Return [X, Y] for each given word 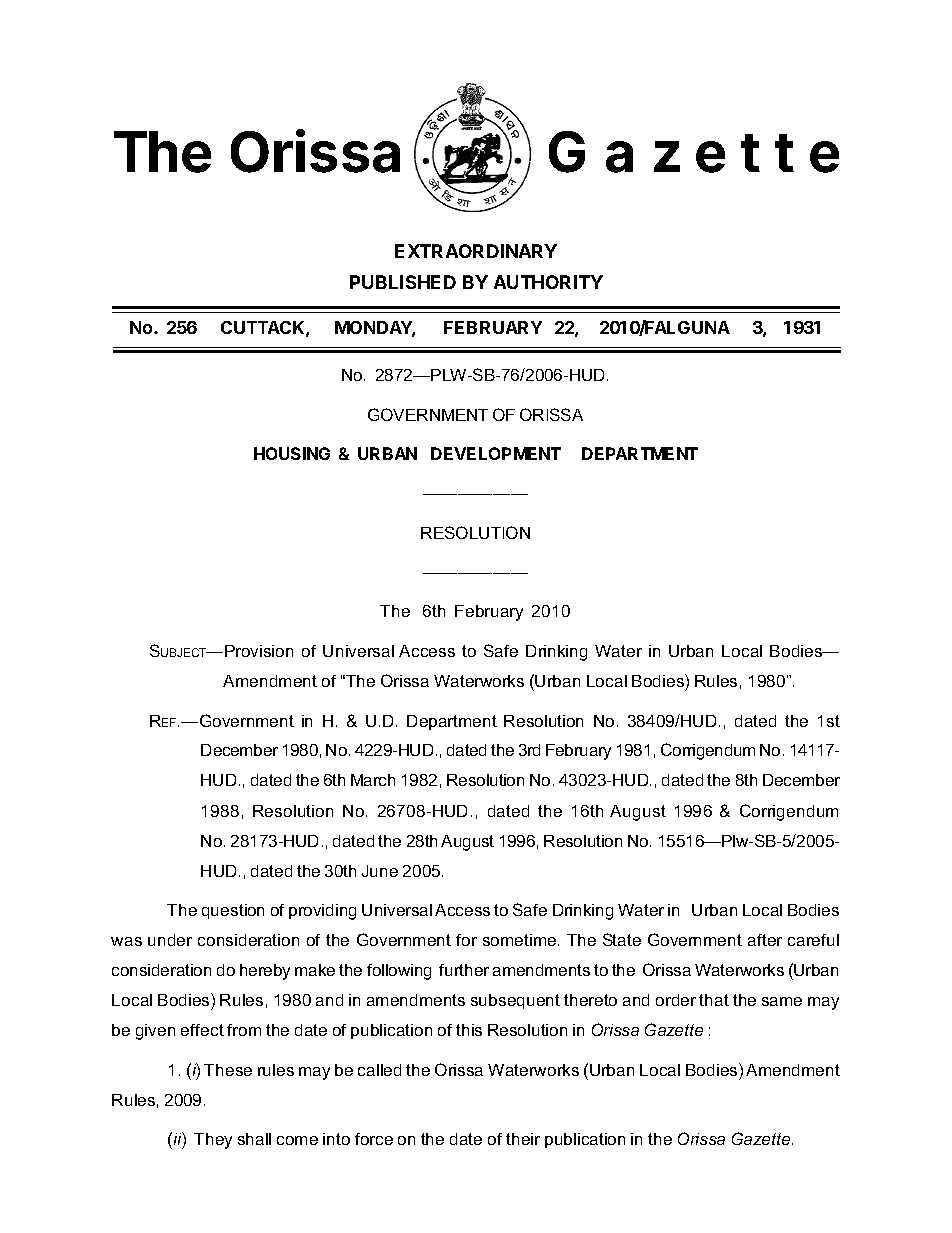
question [233, 911]
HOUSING [292, 453]
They [213, 1141]
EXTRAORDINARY [476, 251]
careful [813, 940]
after [765, 940]
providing [322, 912]
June [380, 871]
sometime [521, 940]
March [373, 780]
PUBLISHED [403, 282]
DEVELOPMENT [496, 453]
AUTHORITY [548, 282]
